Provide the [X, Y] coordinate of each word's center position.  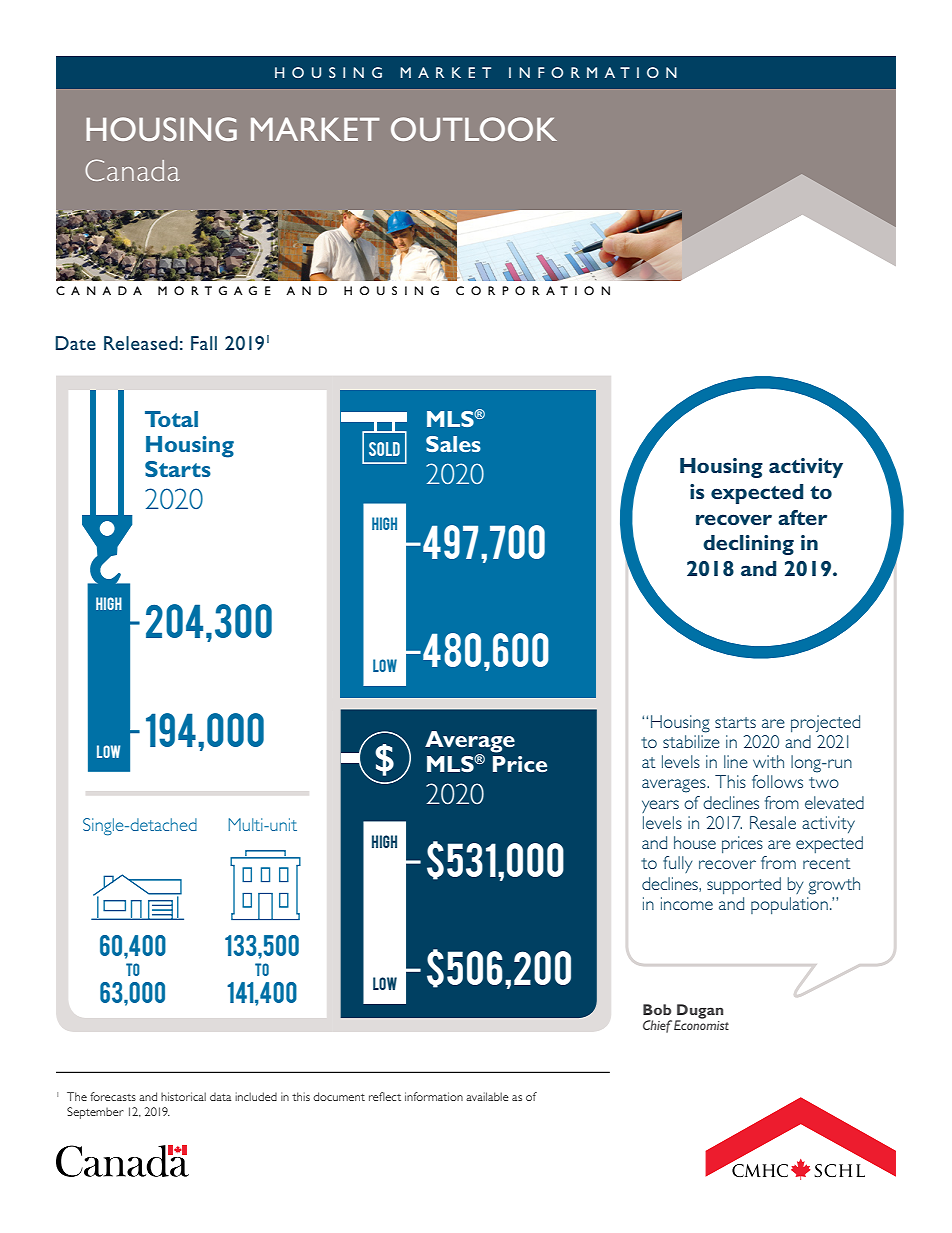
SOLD [384, 449]
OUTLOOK [474, 129]
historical [183, 1096]
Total [171, 419]
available [487, 1096]
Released [141, 343]
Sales [453, 444]
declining [748, 545]
